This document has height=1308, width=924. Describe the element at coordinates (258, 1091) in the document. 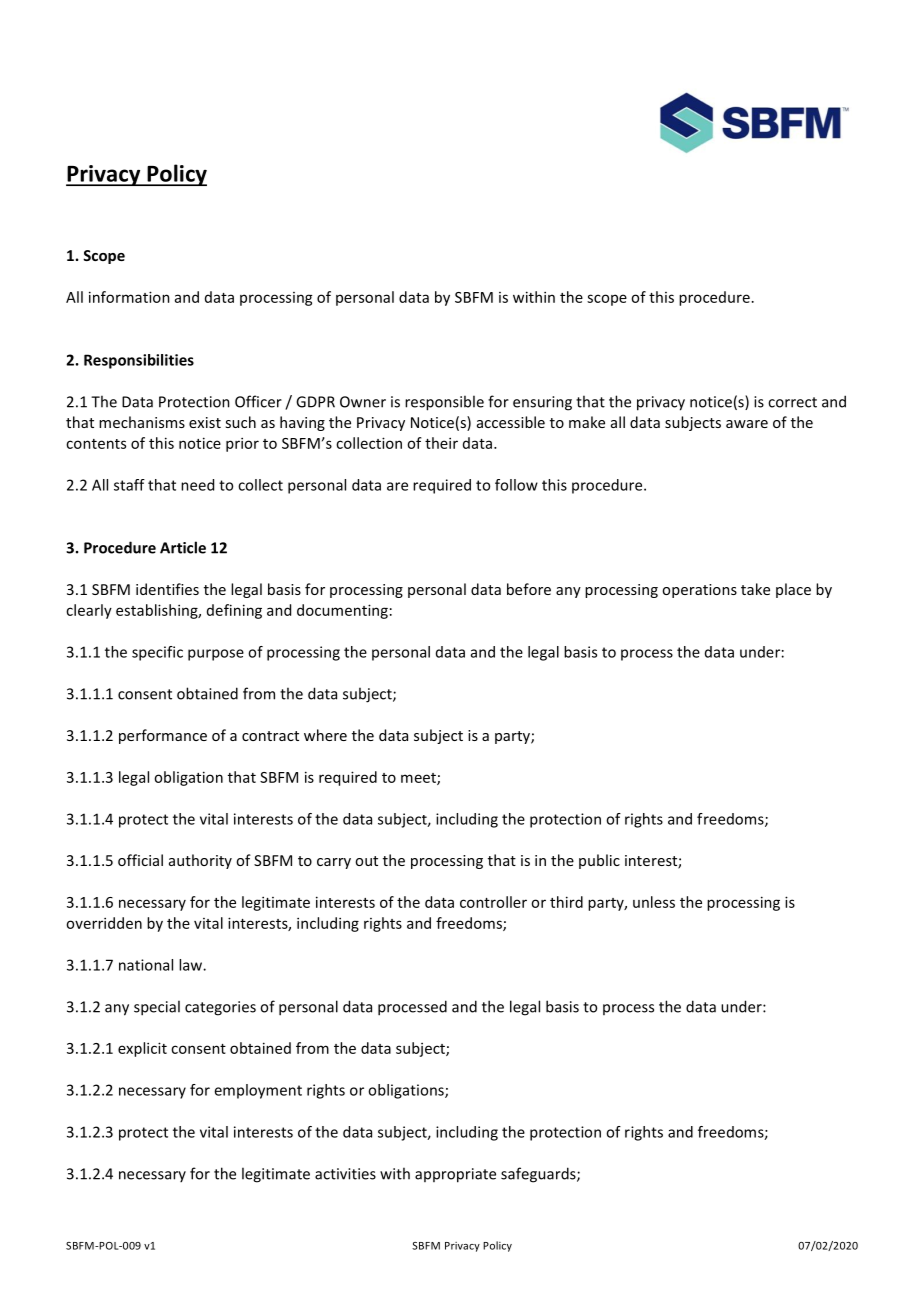

I see `employment` at that location.
